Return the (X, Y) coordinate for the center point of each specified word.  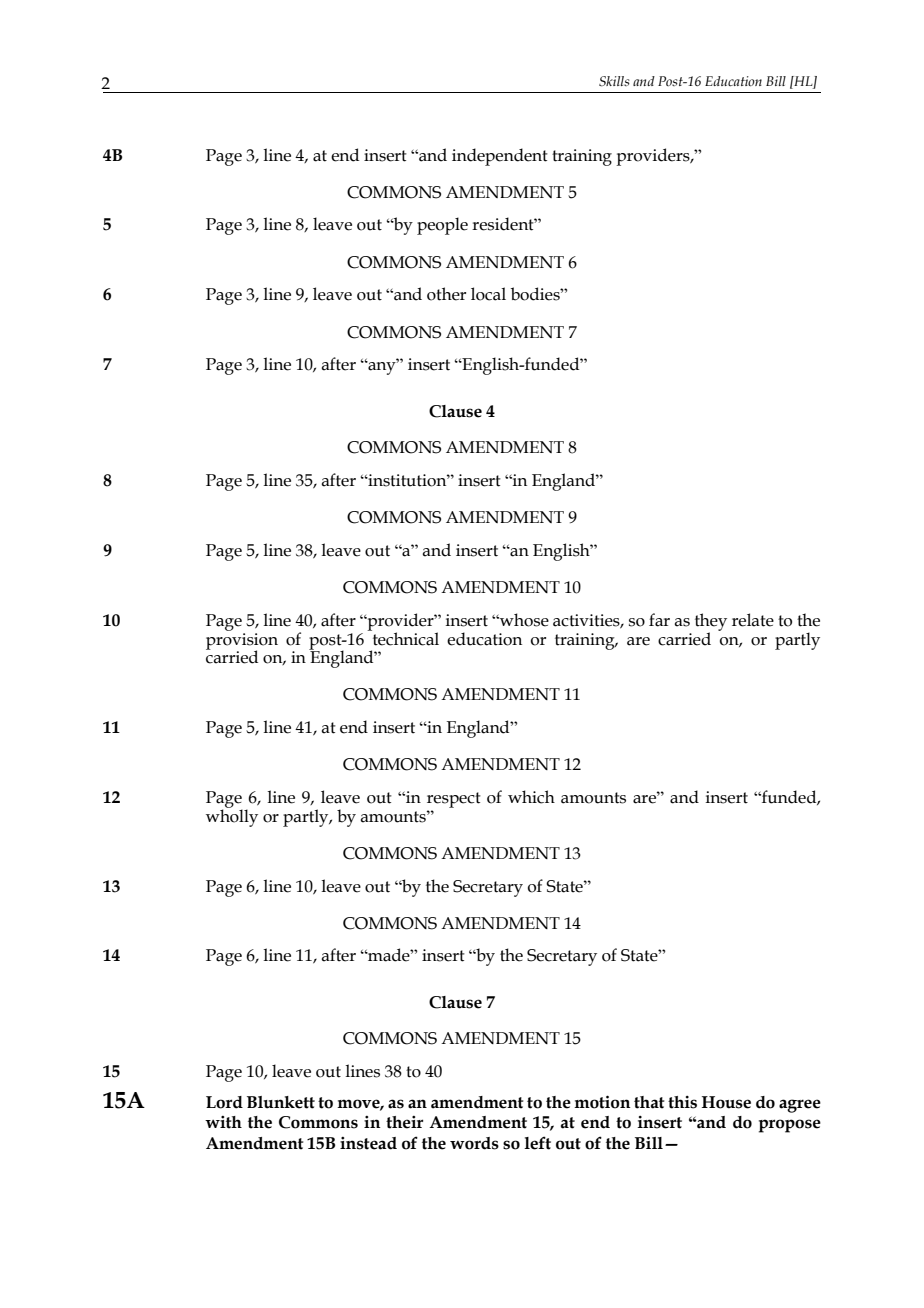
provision (242, 641)
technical (404, 638)
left (537, 1143)
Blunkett (281, 1102)
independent (500, 157)
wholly (232, 817)
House (726, 1102)
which (531, 797)
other (446, 294)
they (711, 623)
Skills (614, 81)
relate (753, 620)
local (488, 294)
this (682, 1102)
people (442, 226)
